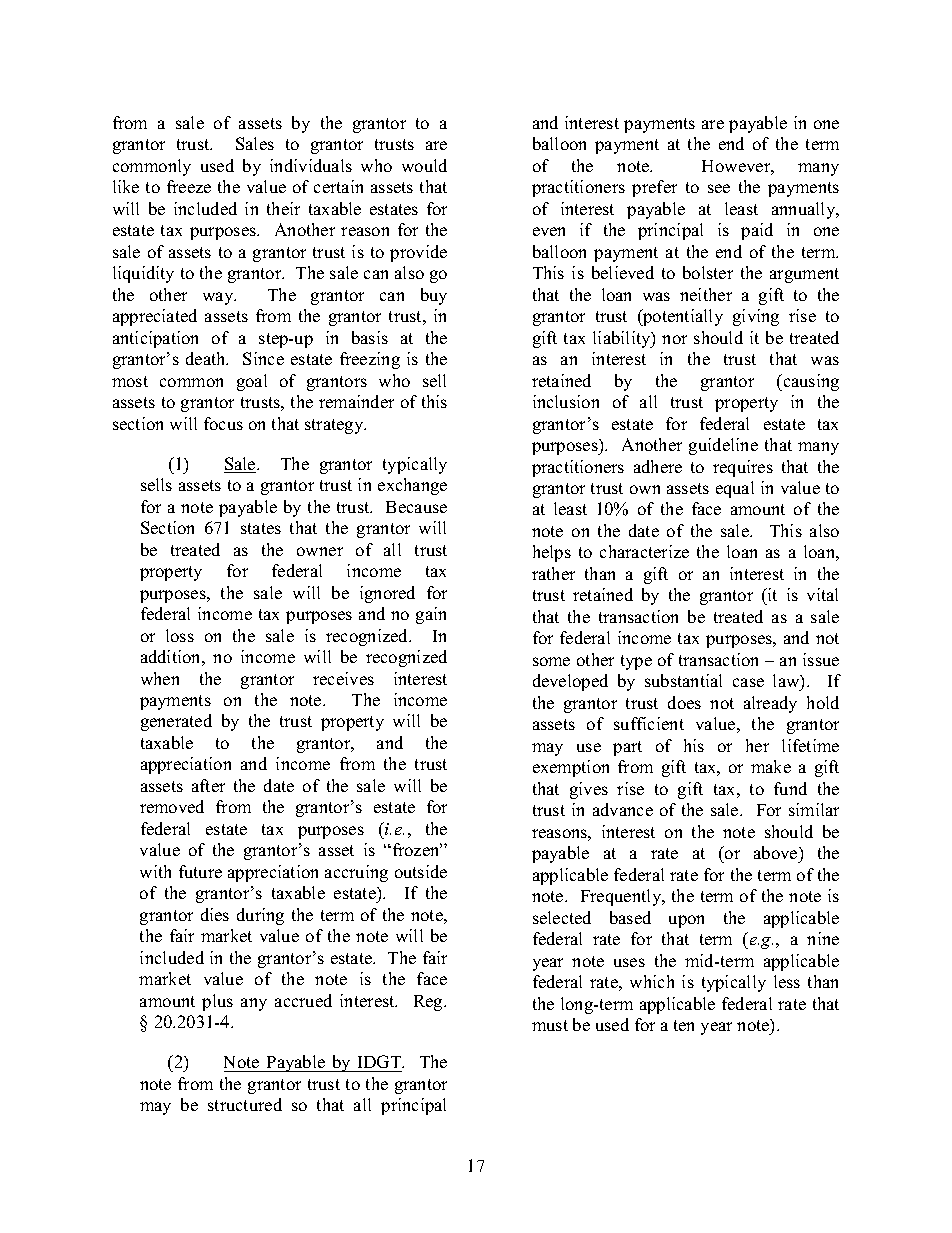 This screenshot has height=1233, width=952. What do you see at coordinates (424, 165) in the screenshot?
I see `would` at bounding box center [424, 165].
